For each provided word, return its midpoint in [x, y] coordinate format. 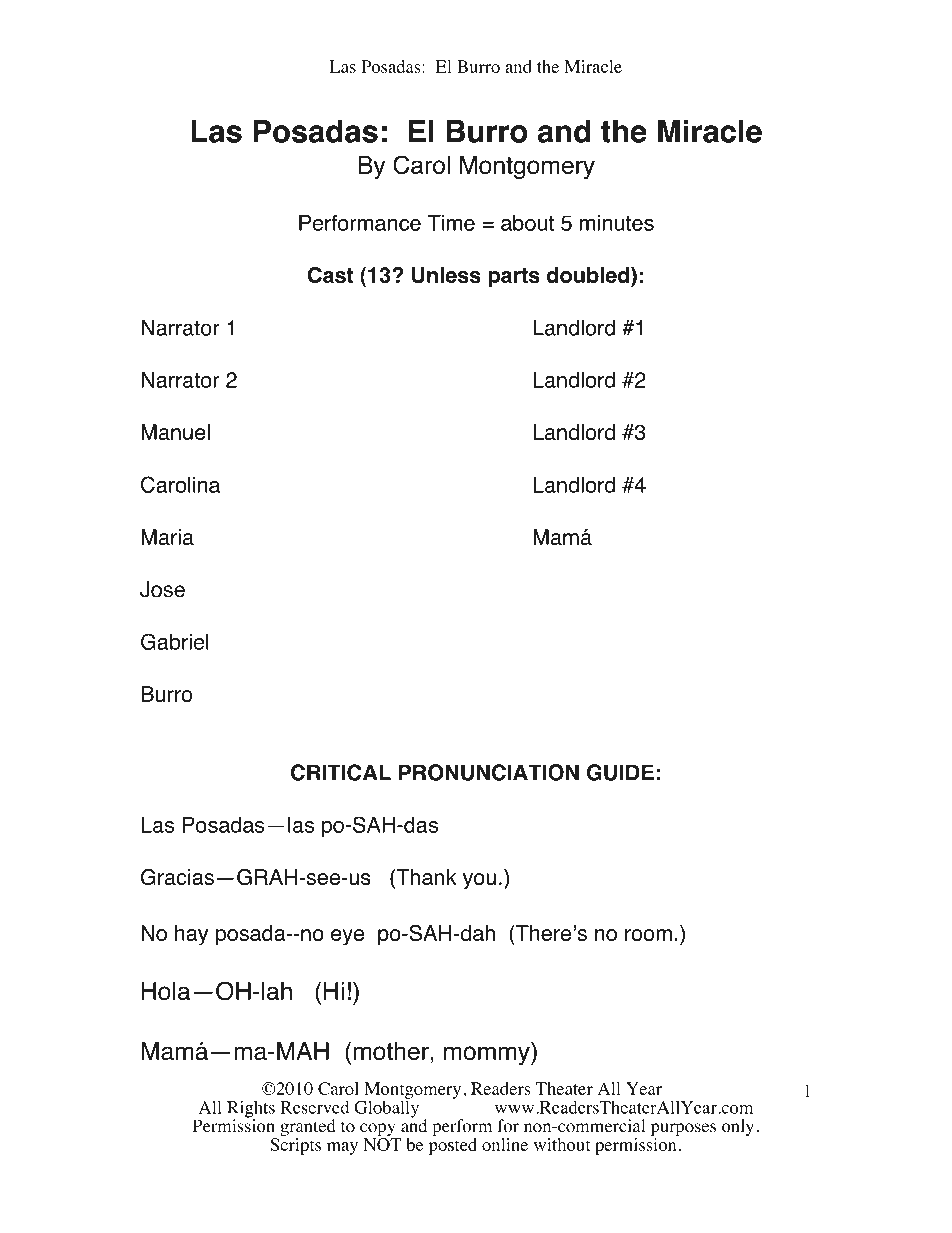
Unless [446, 275]
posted [453, 1146]
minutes [617, 223]
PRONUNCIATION [489, 772]
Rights [251, 1110]
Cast [330, 275]
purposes [683, 1131]
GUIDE [620, 772]
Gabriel [175, 641]
